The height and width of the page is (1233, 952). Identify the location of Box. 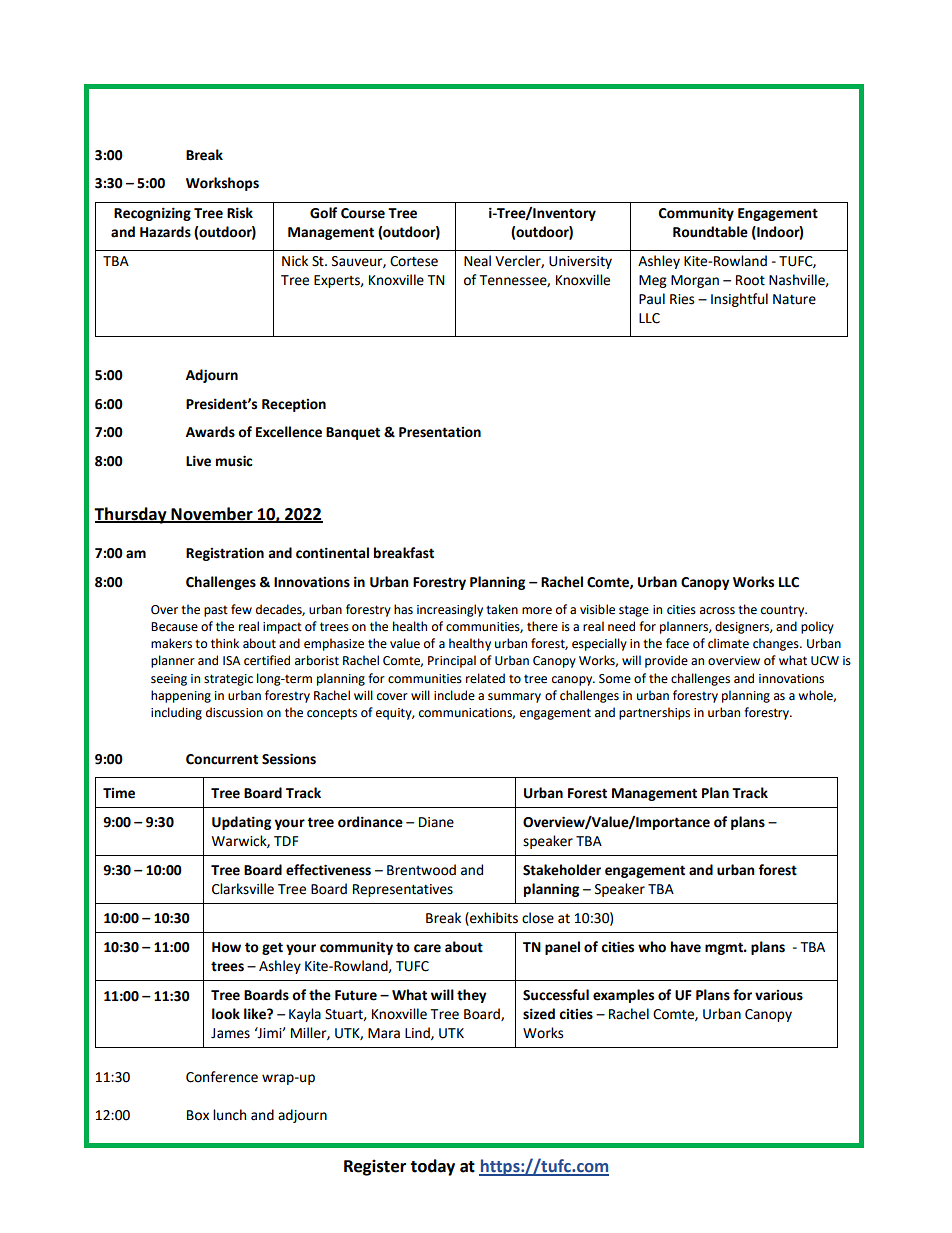
(198, 1115).
